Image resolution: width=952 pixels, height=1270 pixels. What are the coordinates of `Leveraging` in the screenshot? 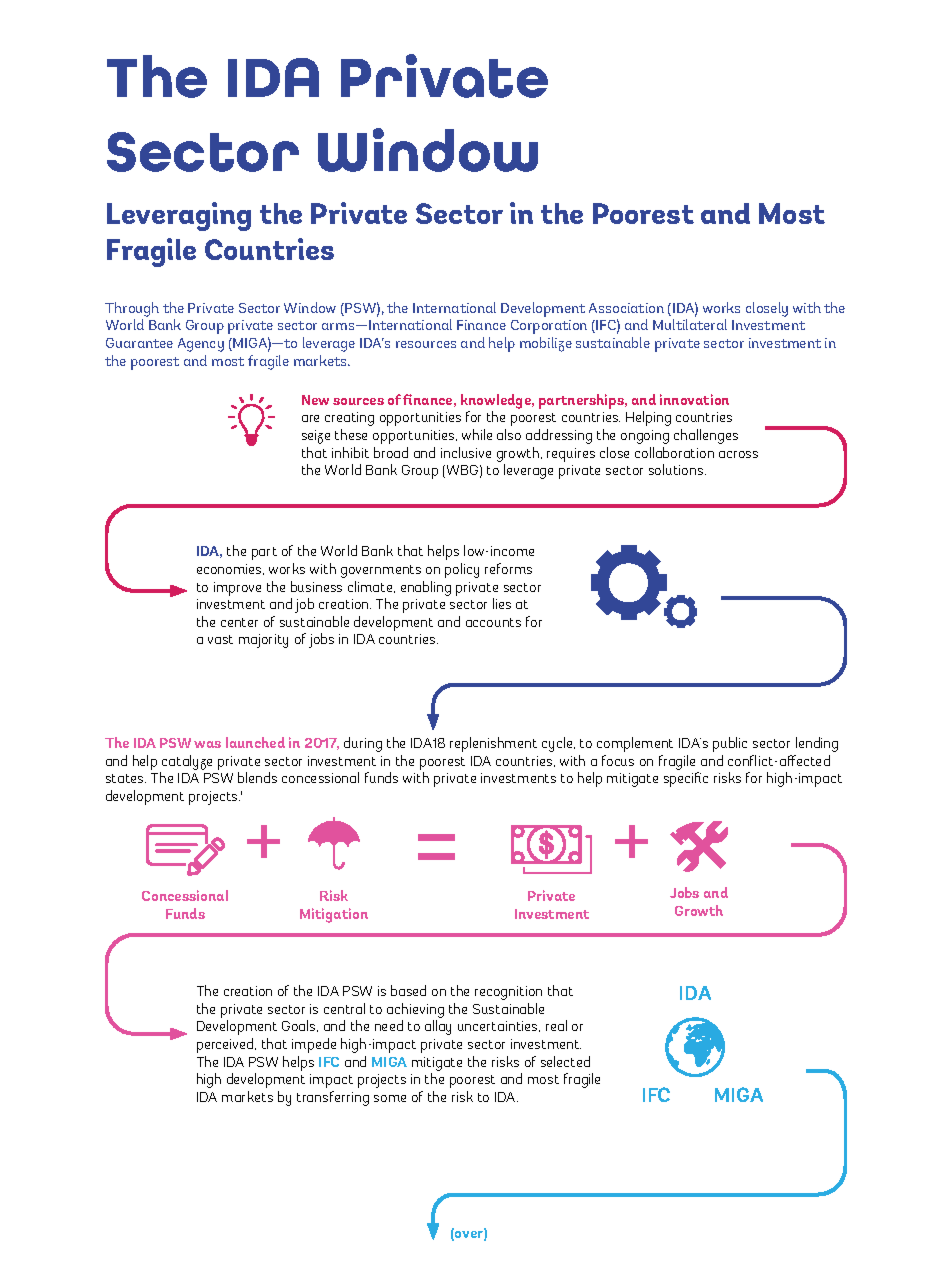 It's located at (179, 216).
